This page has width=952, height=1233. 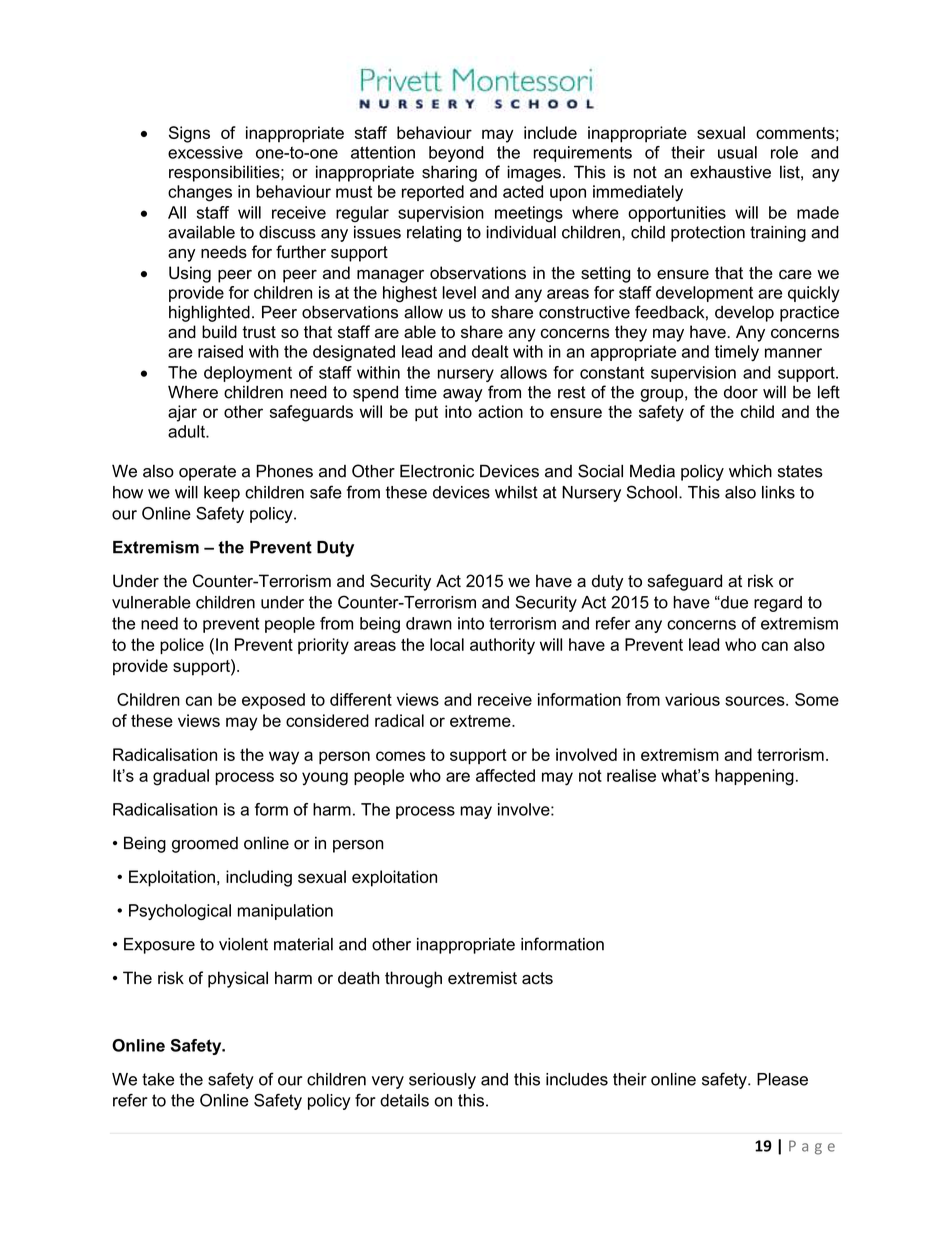 What do you see at coordinates (741, 392) in the page?
I see `door` at bounding box center [741, 392].
